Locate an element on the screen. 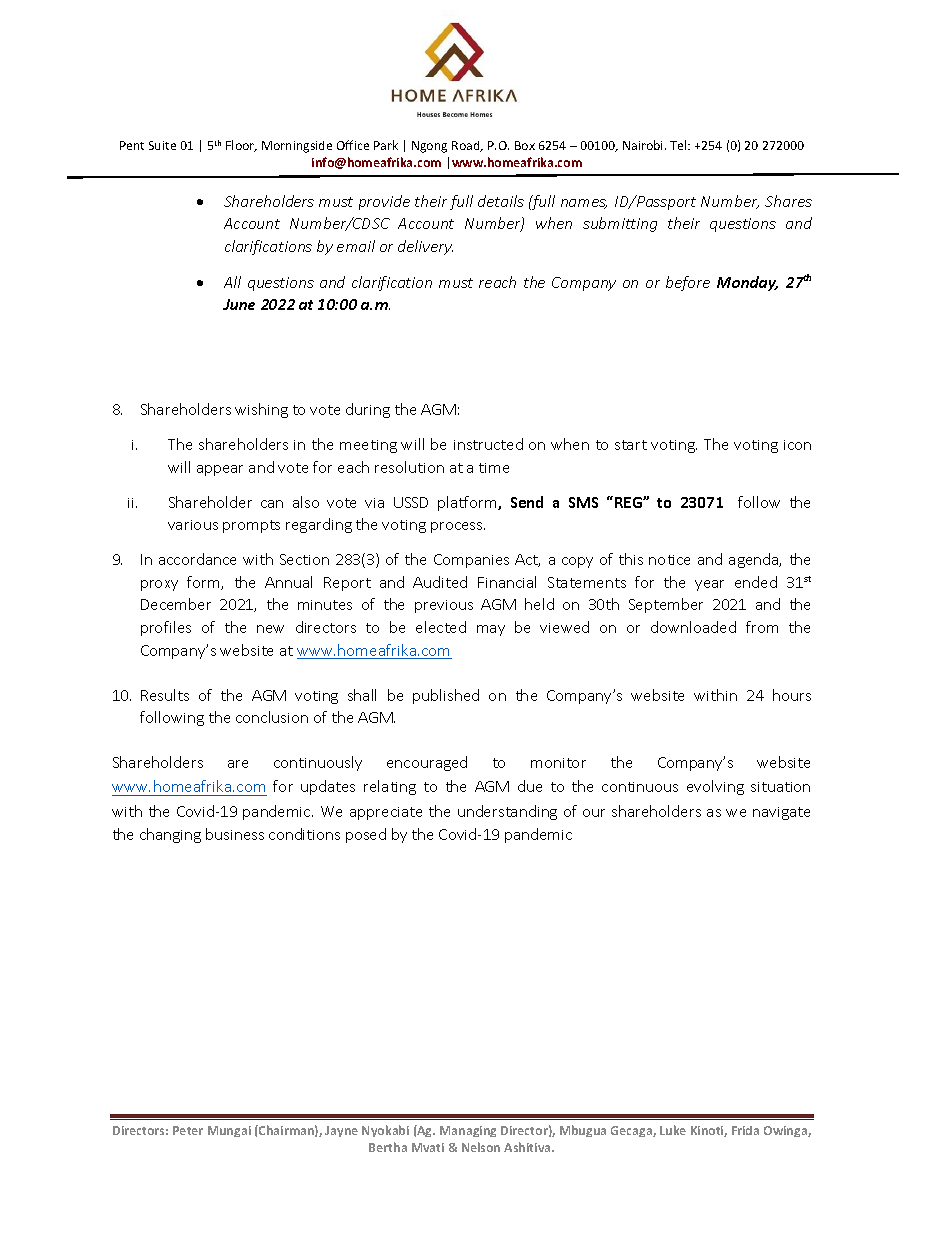  wishing is located at coordinates (261, 410).
